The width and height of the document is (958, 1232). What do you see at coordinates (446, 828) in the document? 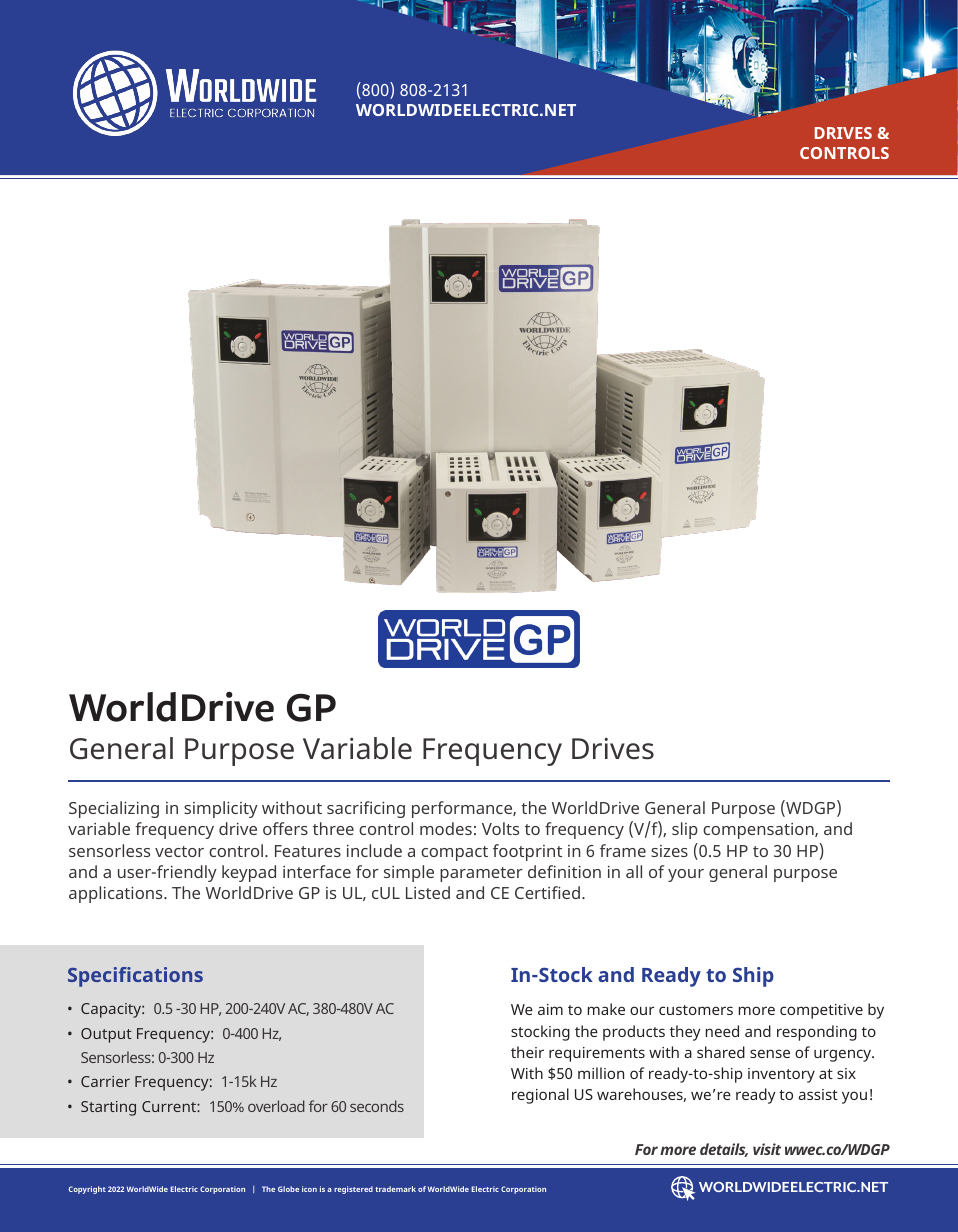
I see `modes` at bounding box center [446, 828].
